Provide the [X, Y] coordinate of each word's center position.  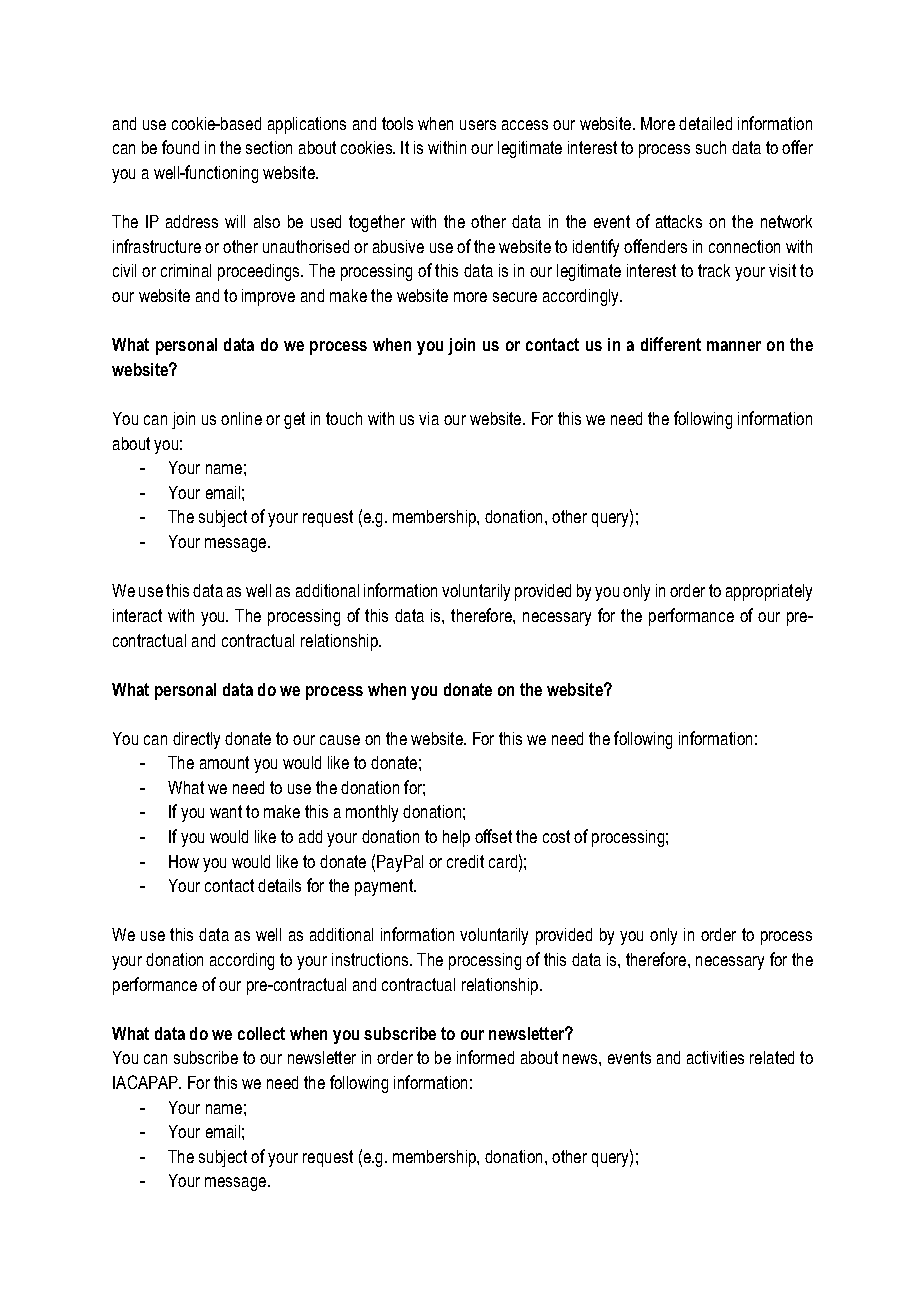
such [711, 147]
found [180, 147]
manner [734, 346]
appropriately [769, 592]
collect [261, 1033]
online [241, 418]
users [478, 125]
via [429, 418]
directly [196, 740]
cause [340, 740]
